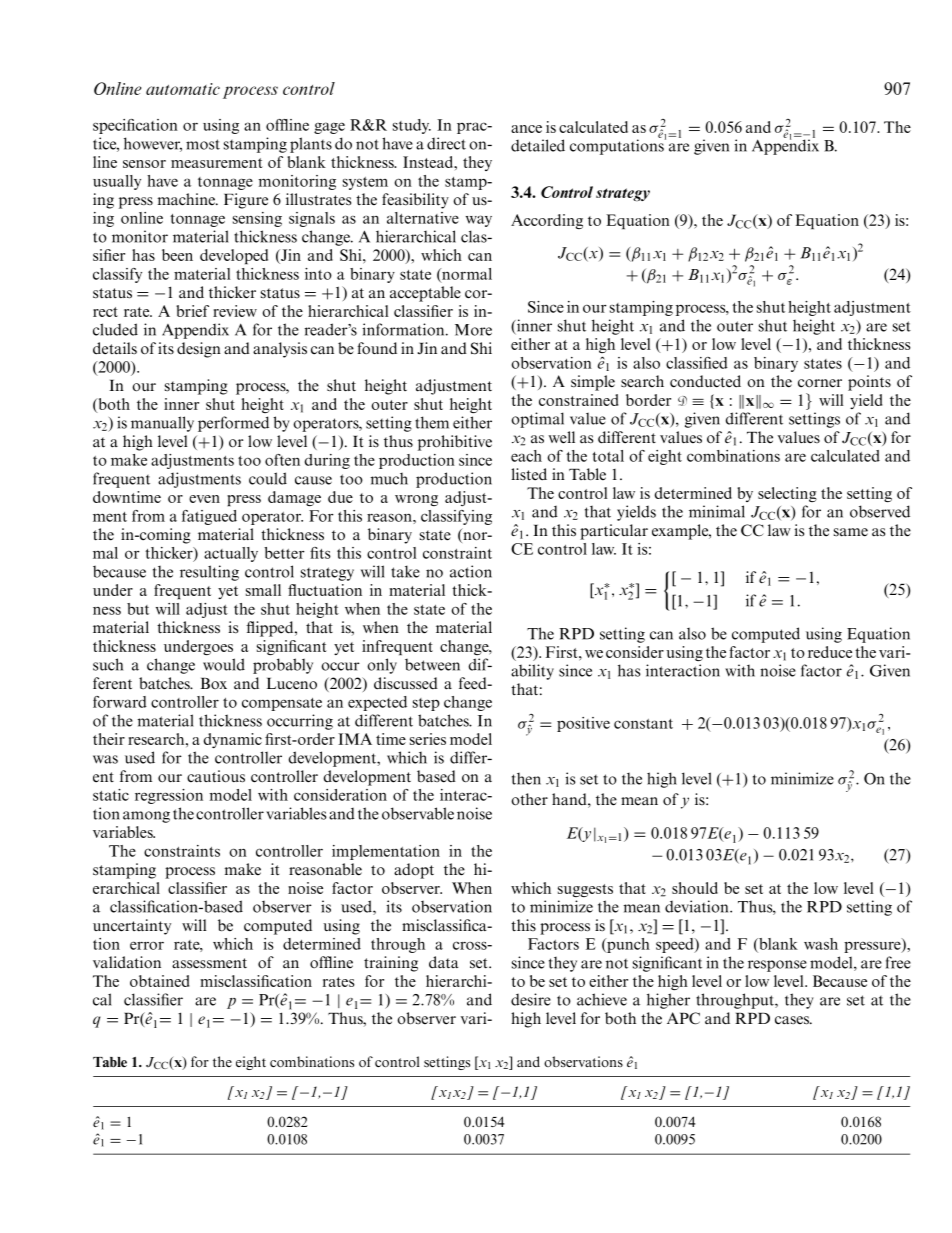  I want to click on desire, so click(531, 999).
